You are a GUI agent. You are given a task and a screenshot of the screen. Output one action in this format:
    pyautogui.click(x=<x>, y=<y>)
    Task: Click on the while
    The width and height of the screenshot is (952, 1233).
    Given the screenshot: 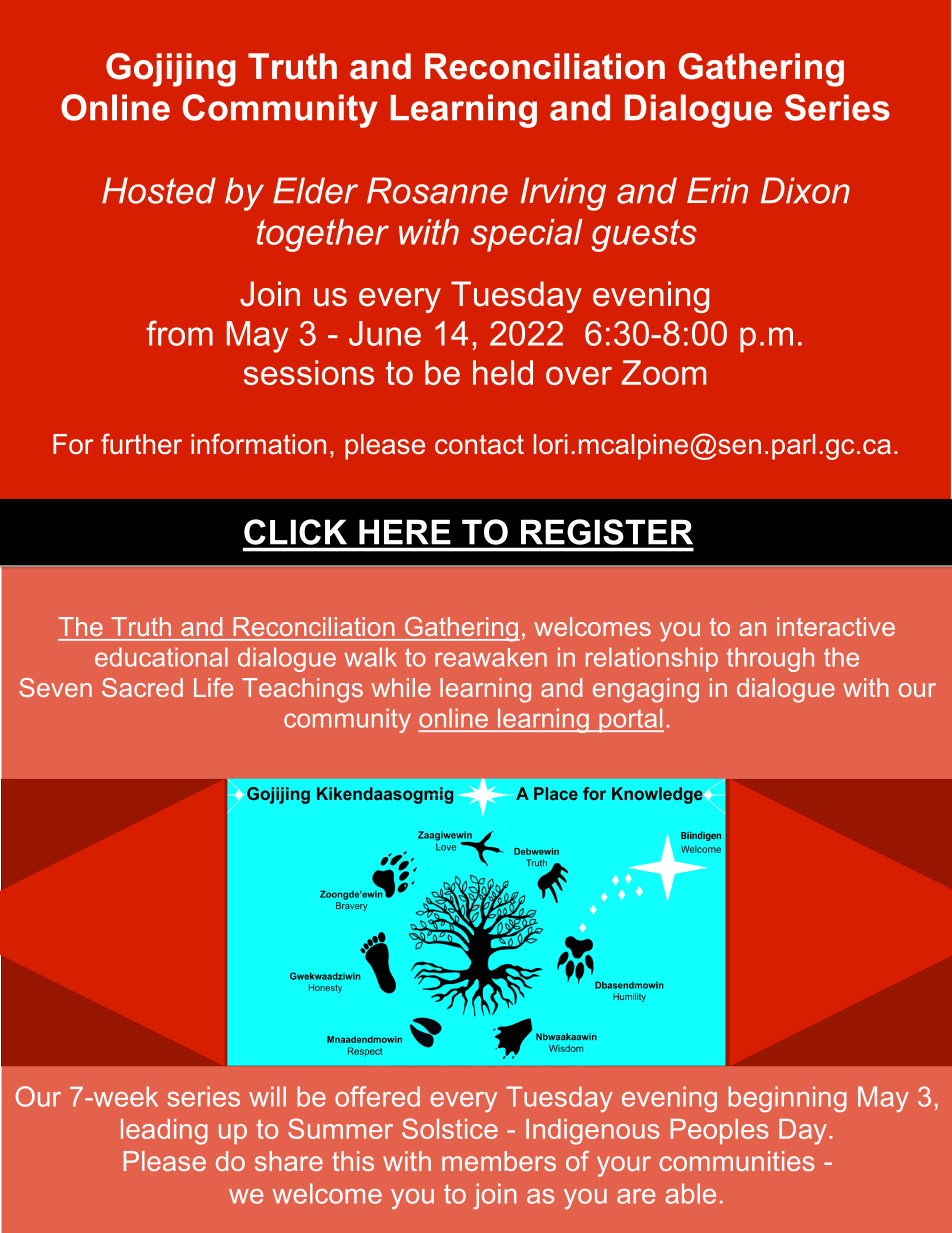 What is the action you would take?
    pyautogui.click(x=401, y=687)
